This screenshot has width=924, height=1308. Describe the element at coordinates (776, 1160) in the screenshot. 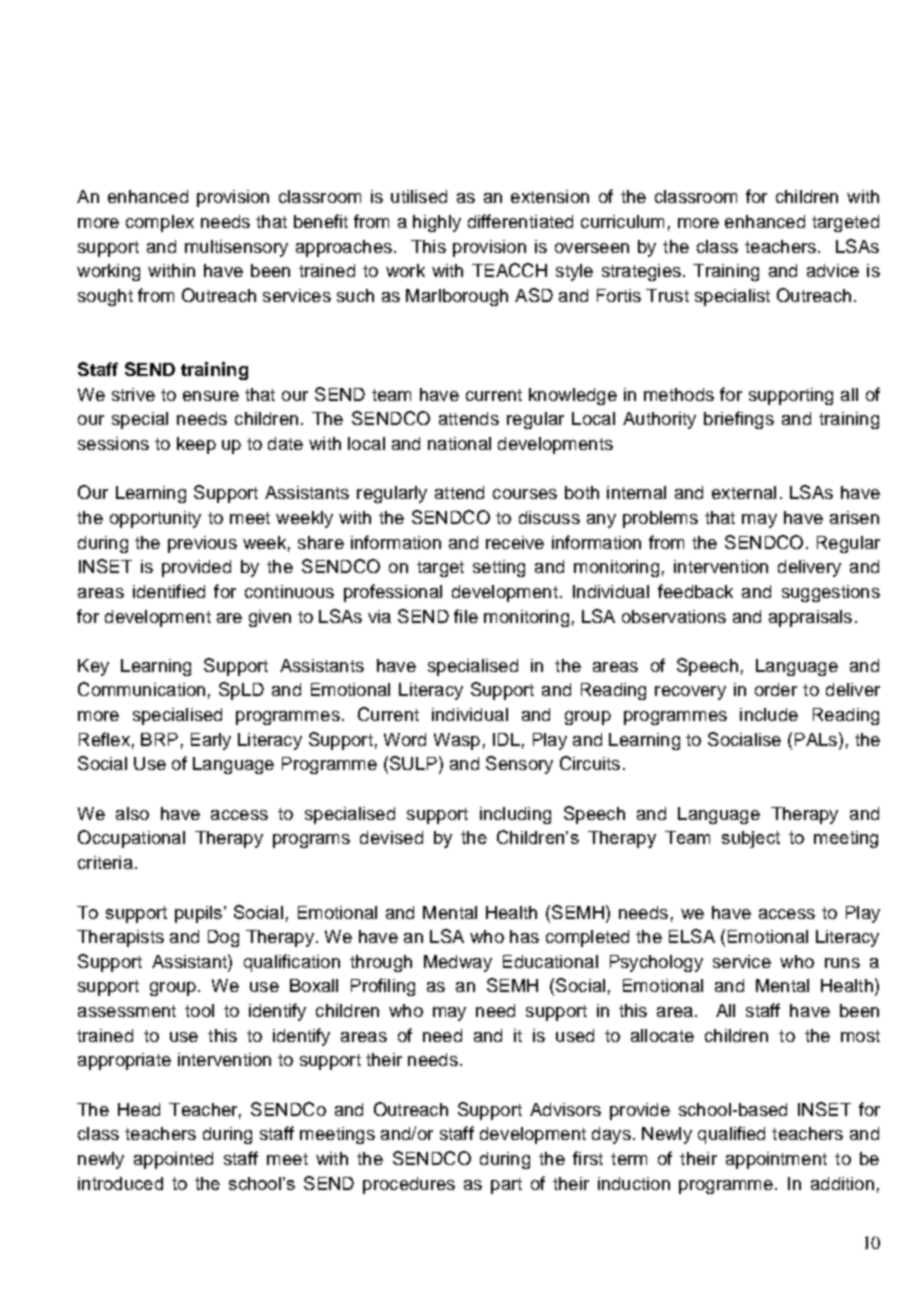

I see `appointment` at that location.
